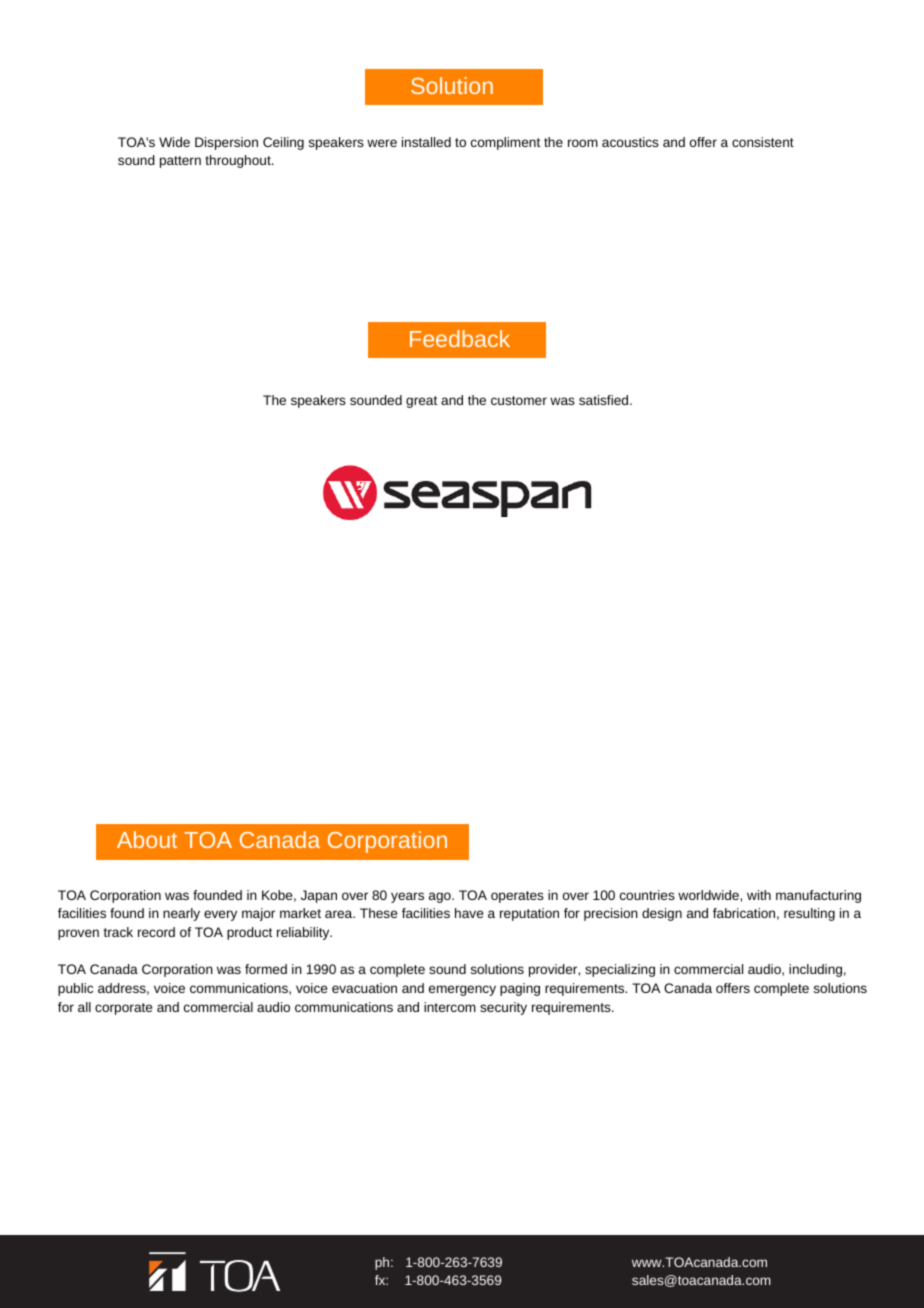  Describe the element at coordinates (180, 162) in the screenshot. I see `pattern` at that location.
